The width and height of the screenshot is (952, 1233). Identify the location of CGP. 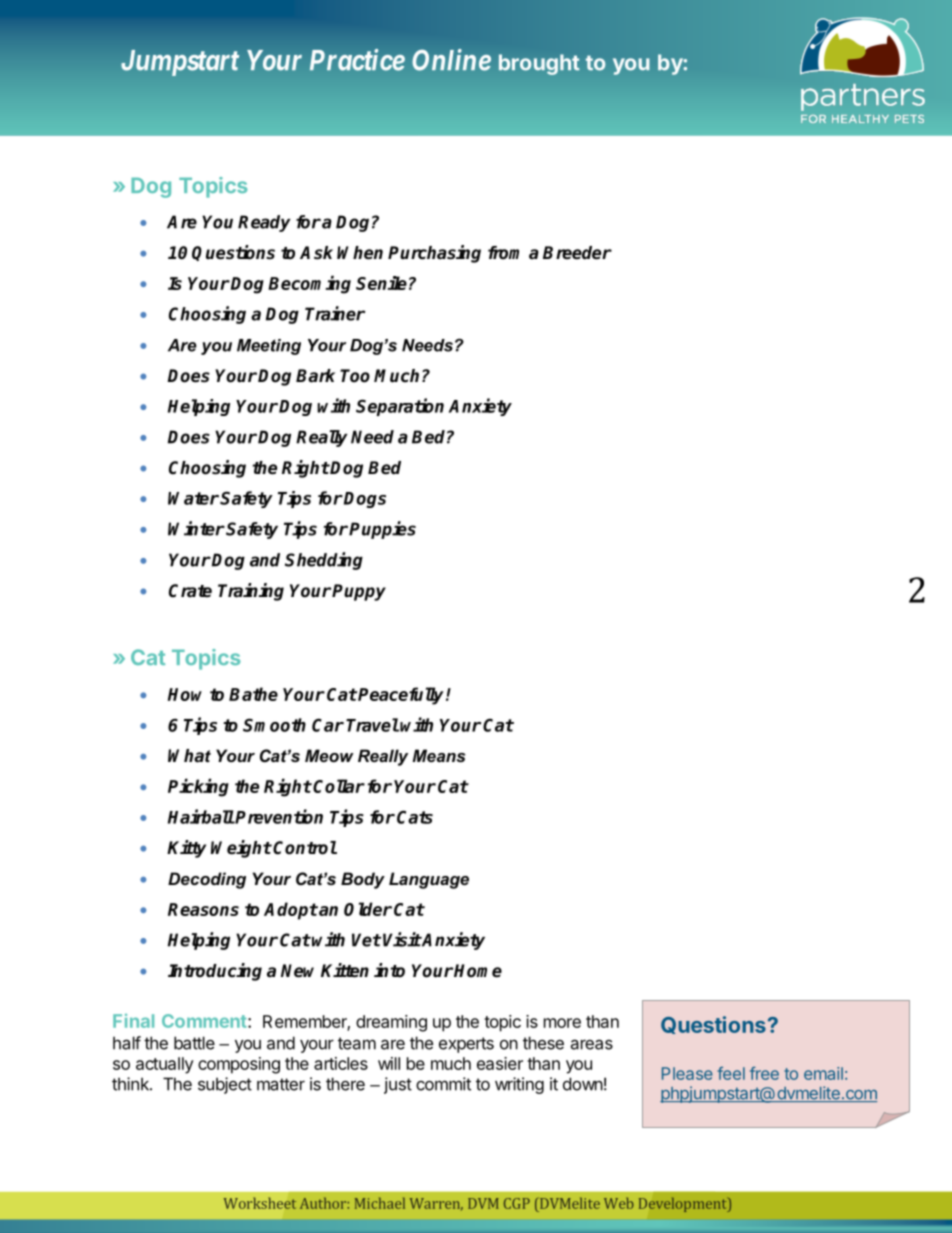
(517, 1203).
